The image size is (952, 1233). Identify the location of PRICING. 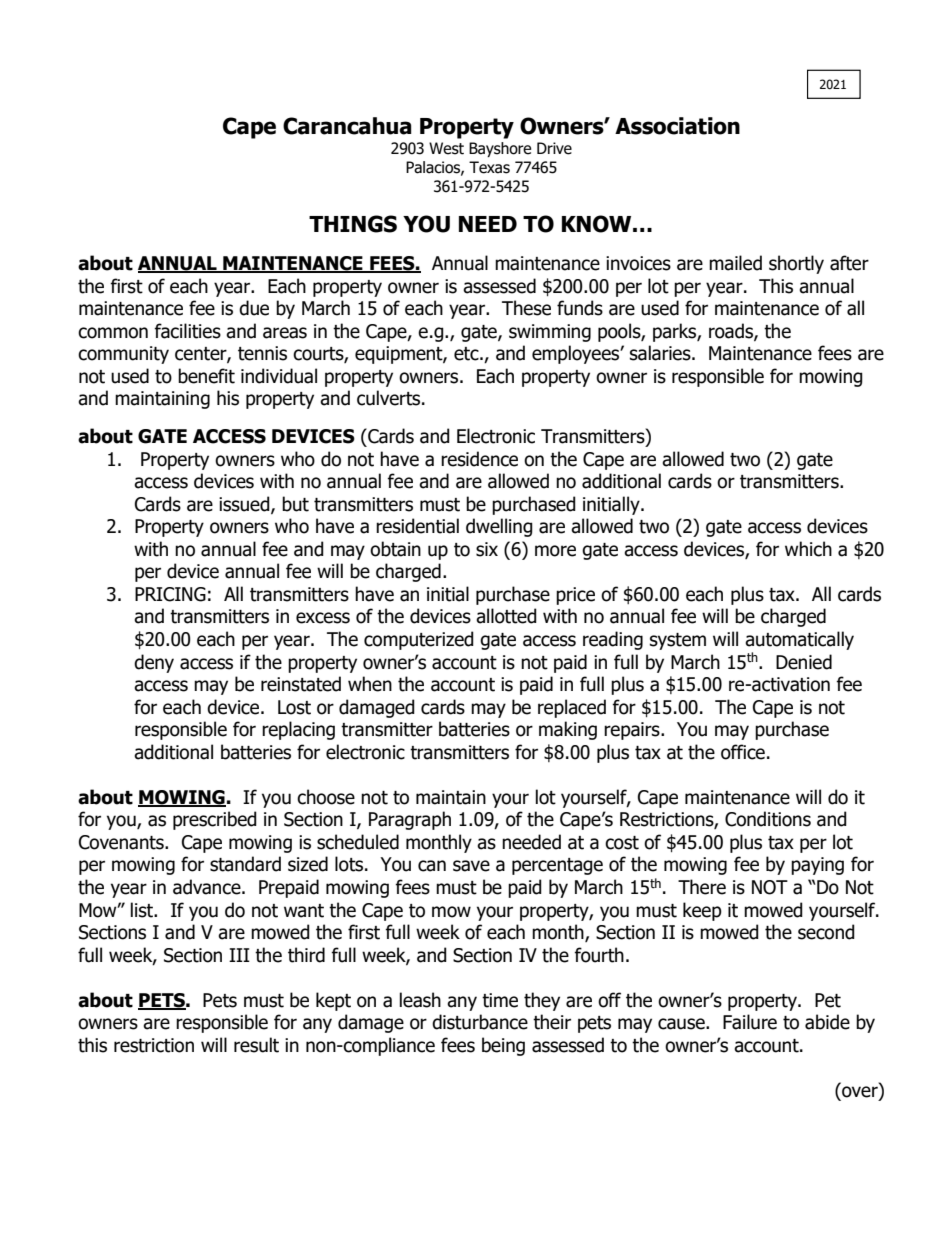
(170, 594).
